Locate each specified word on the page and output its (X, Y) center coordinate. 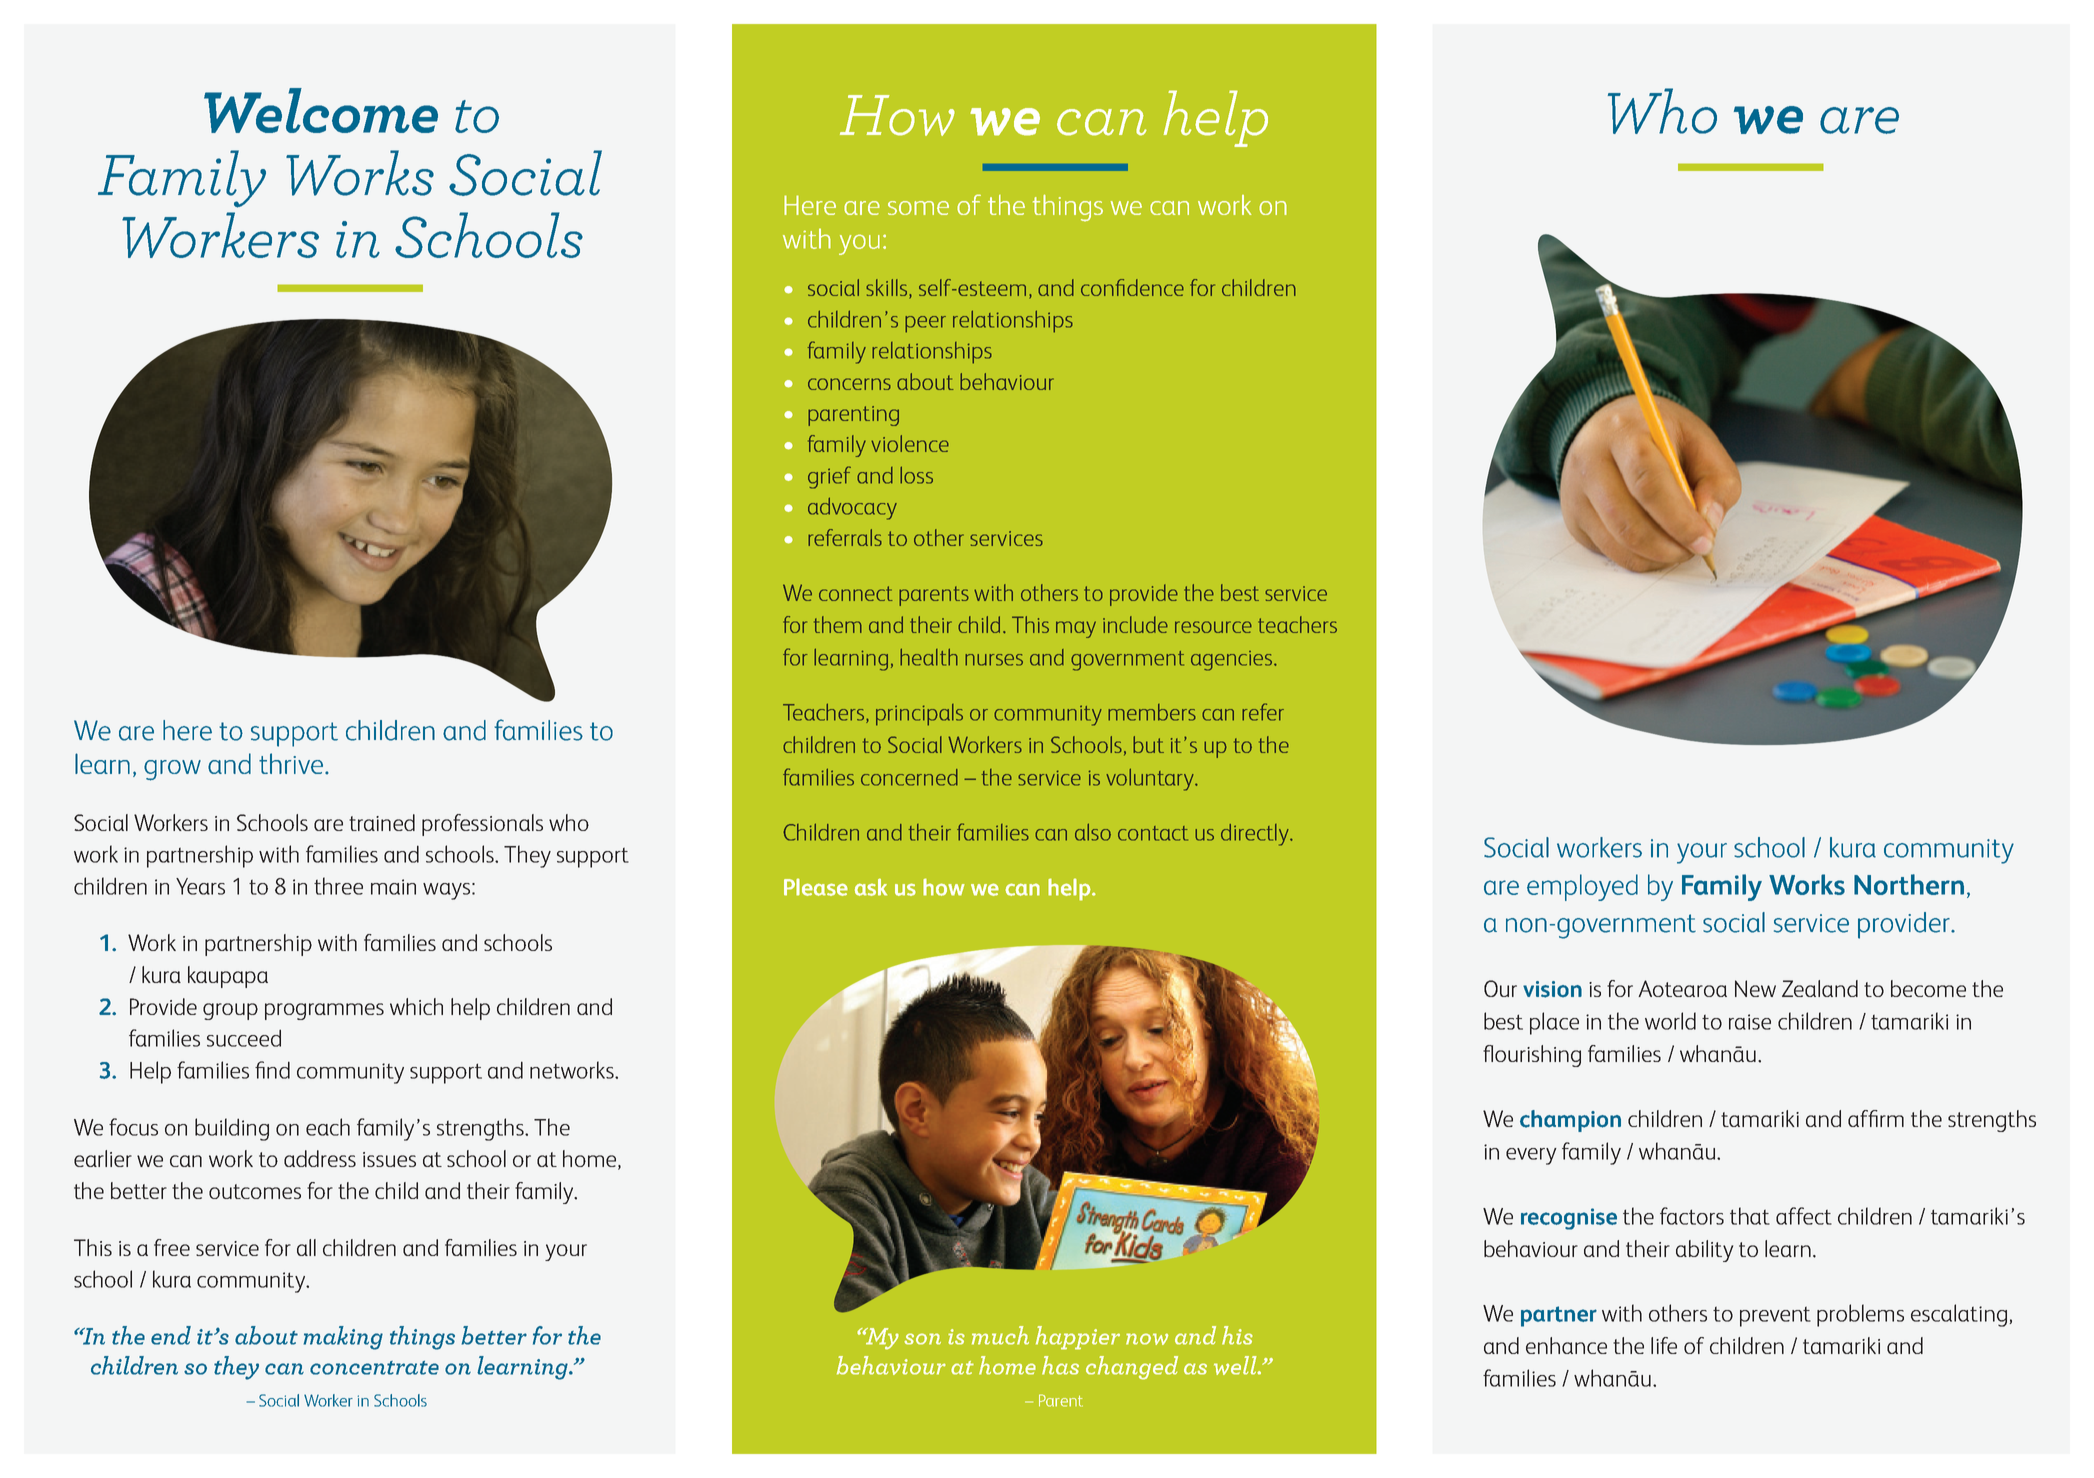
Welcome (321, 110)
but (1148, 744)
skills (888, 289)
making (343, 1338)
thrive (291, 763)
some (918, 208)
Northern (1909, 884)
